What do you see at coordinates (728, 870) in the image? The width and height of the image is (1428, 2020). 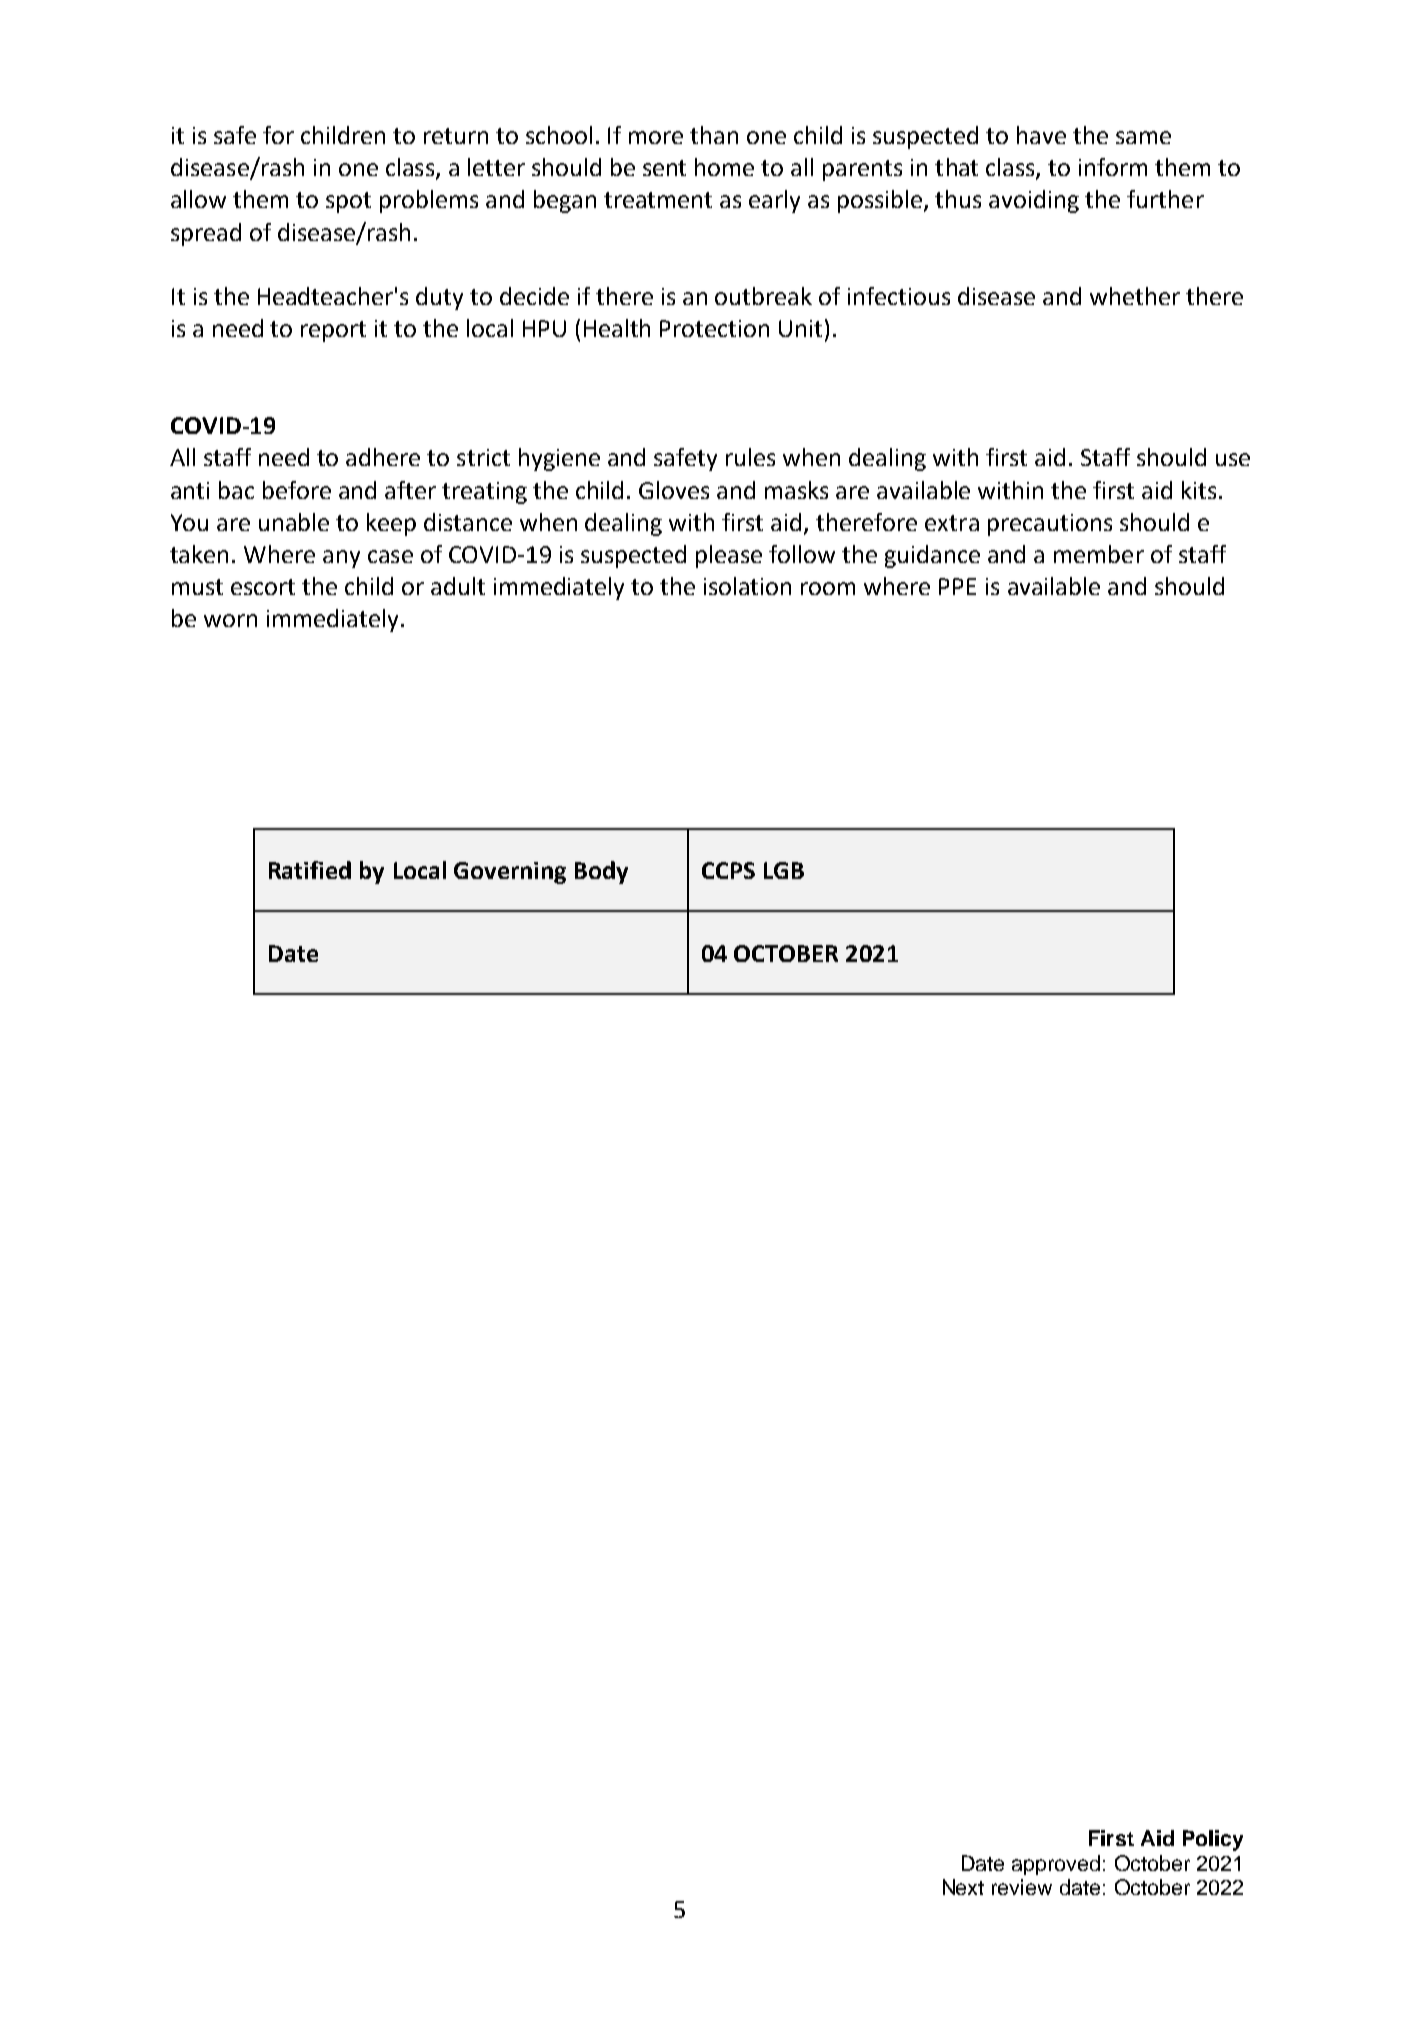 I see `CCPS` at bounding box center [728, 870].
